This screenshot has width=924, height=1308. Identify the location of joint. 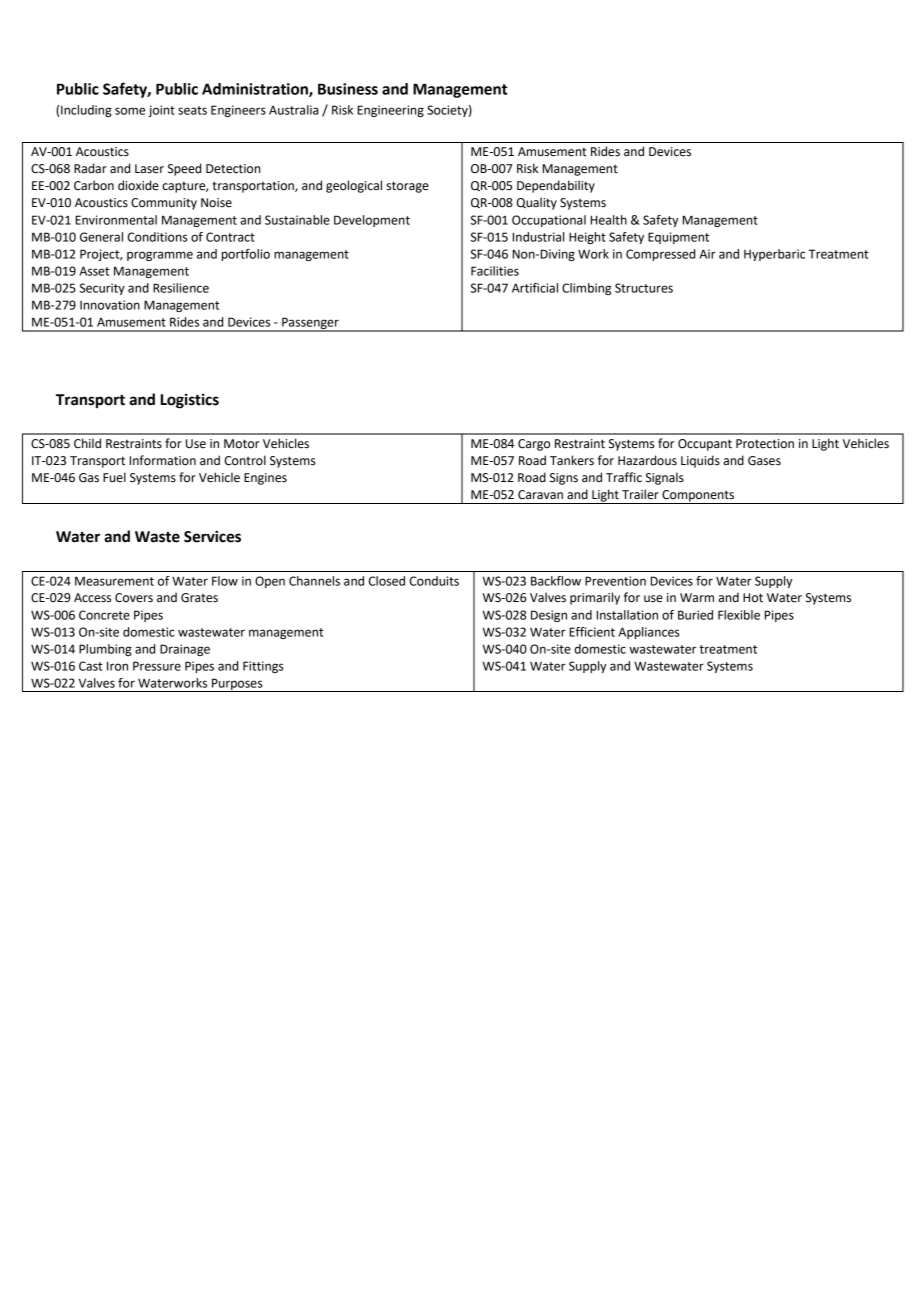
(161, 111).
